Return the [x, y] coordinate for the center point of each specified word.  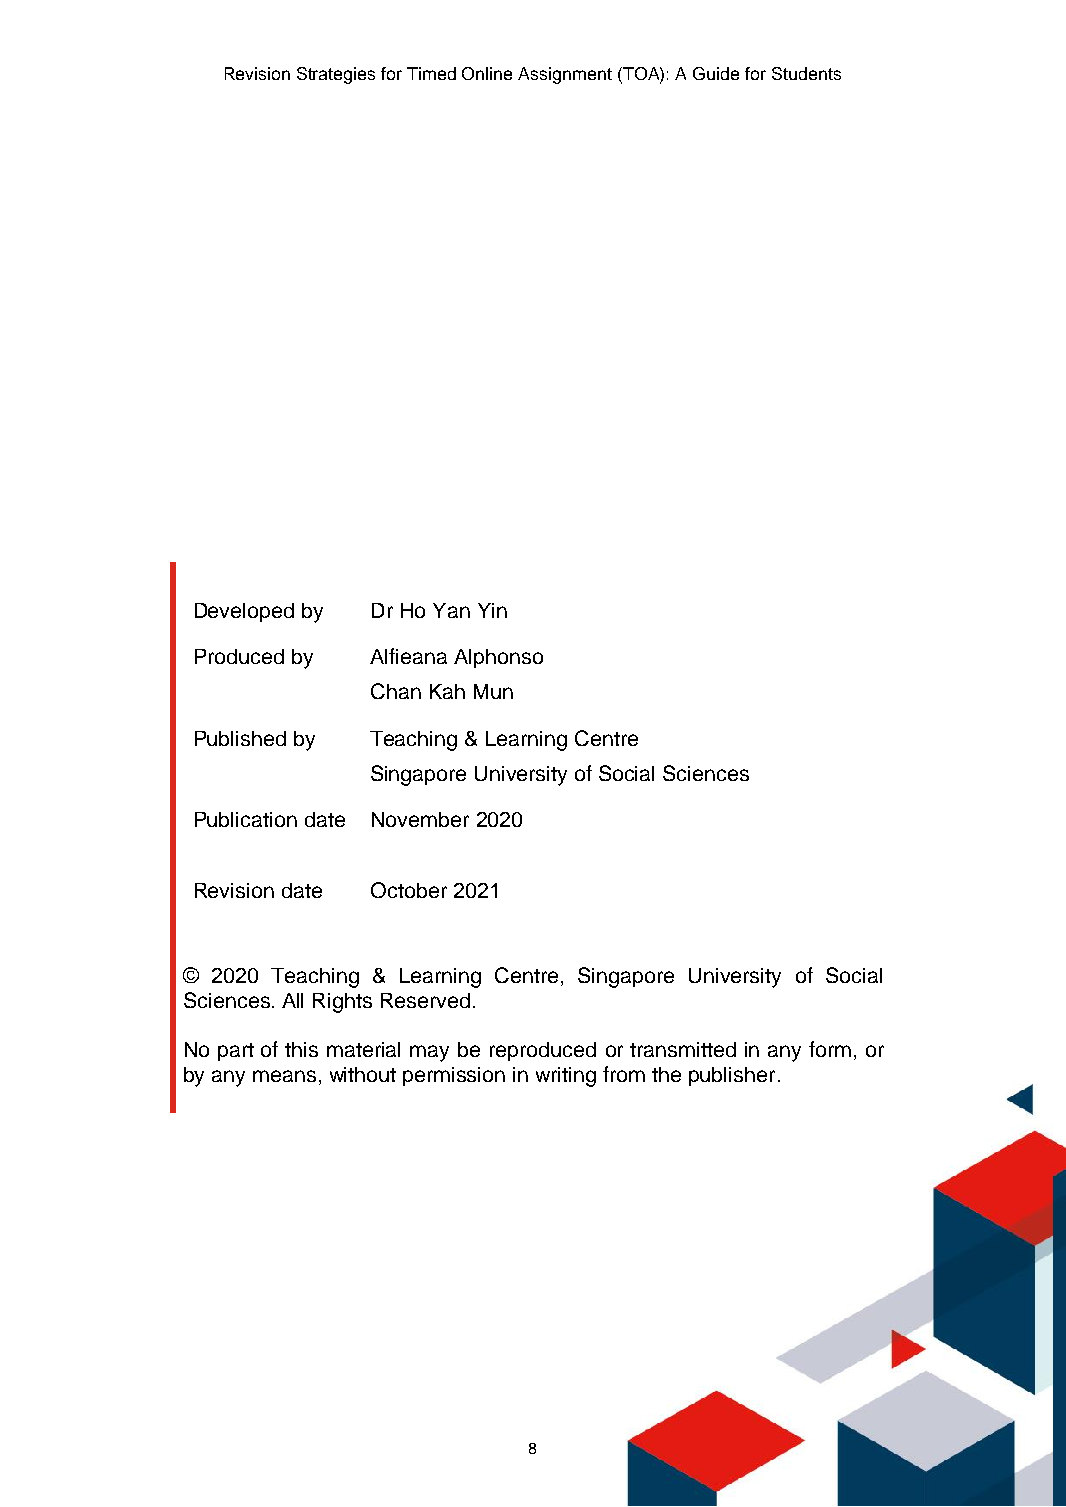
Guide [716, 73]
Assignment [565, 75]
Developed [244, 612]
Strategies [336, 75]
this [301, 1049]
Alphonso [498, 658]
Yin [492, 610]
